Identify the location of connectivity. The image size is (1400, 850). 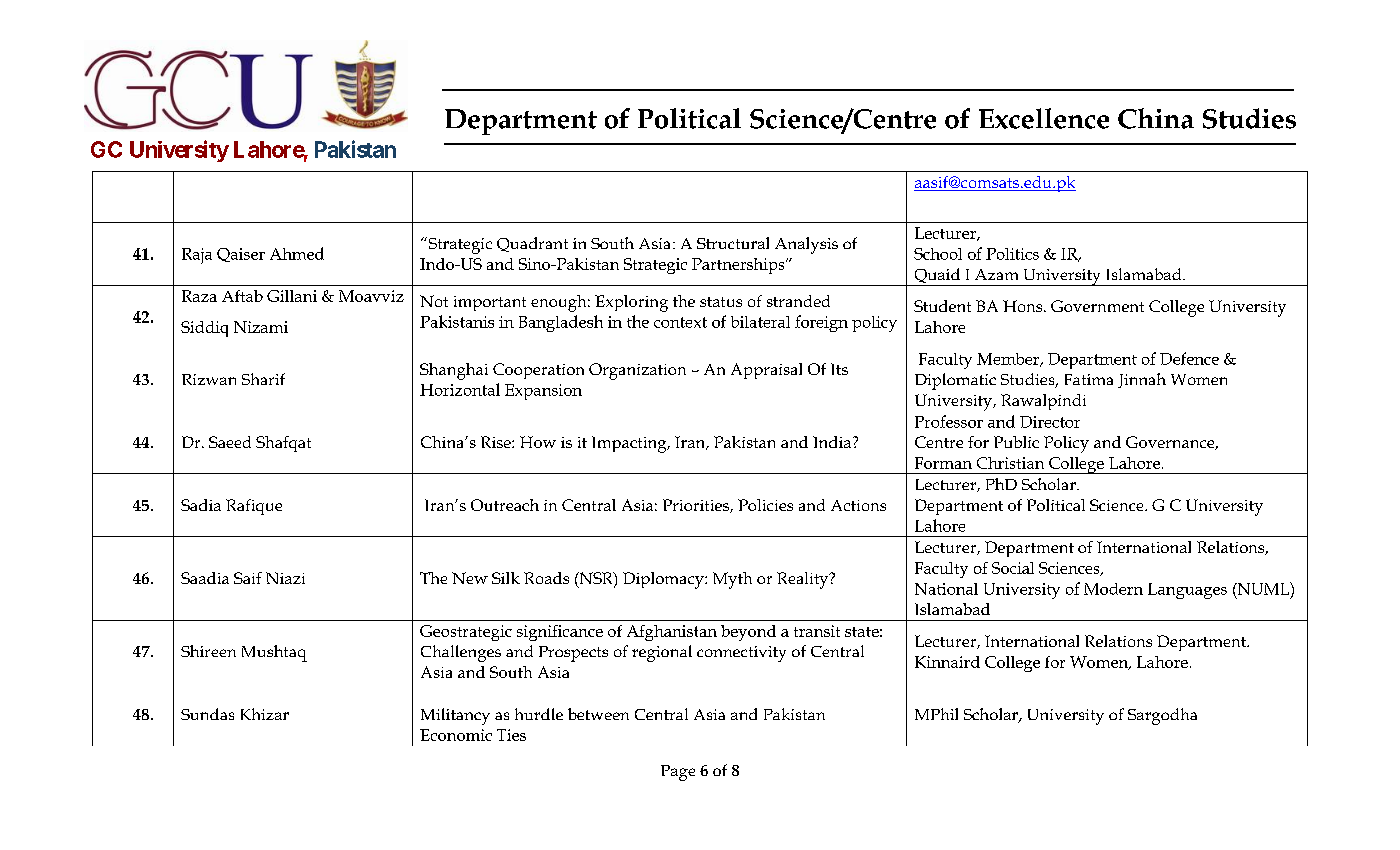
(741, 654).
